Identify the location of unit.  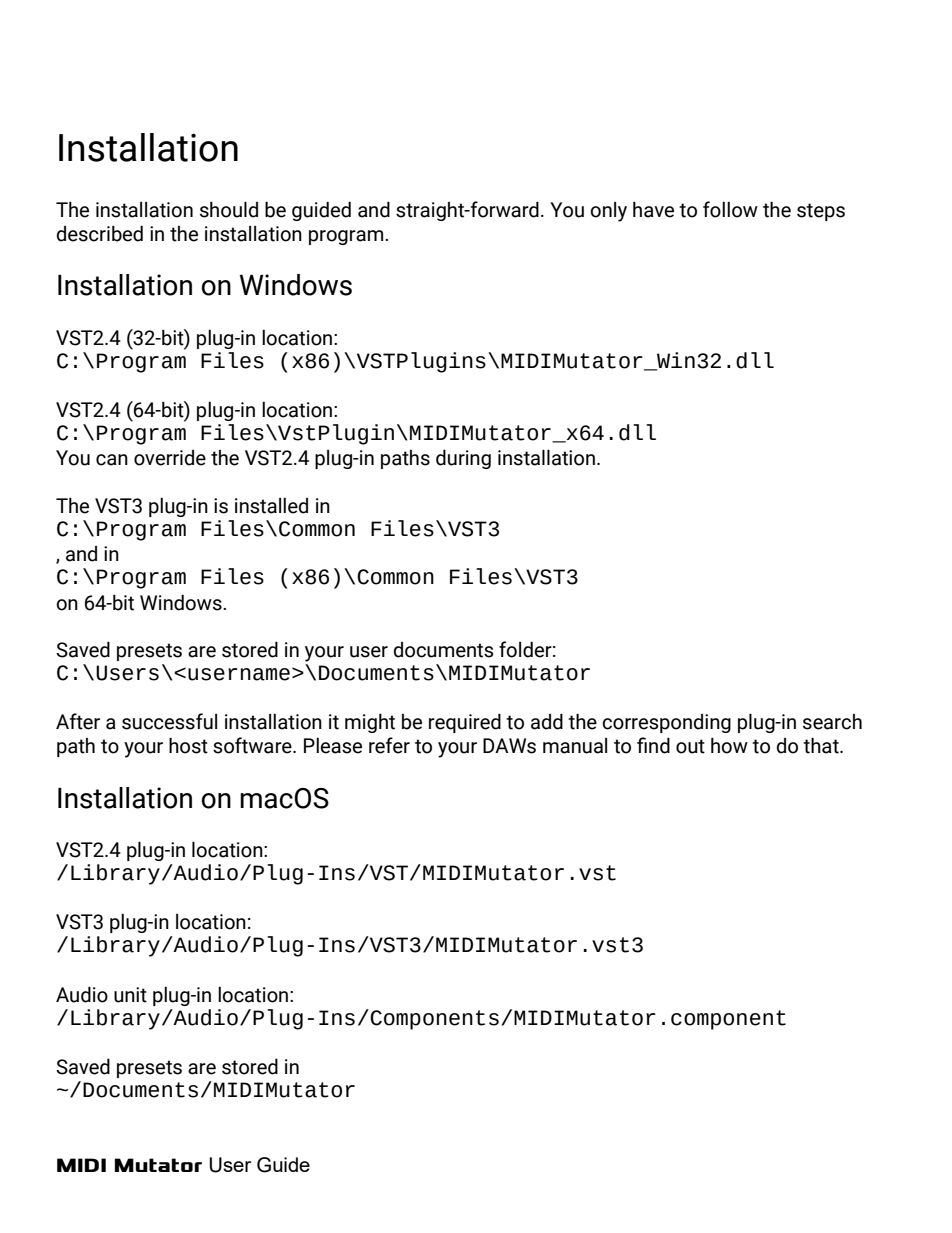
(130, 995).
